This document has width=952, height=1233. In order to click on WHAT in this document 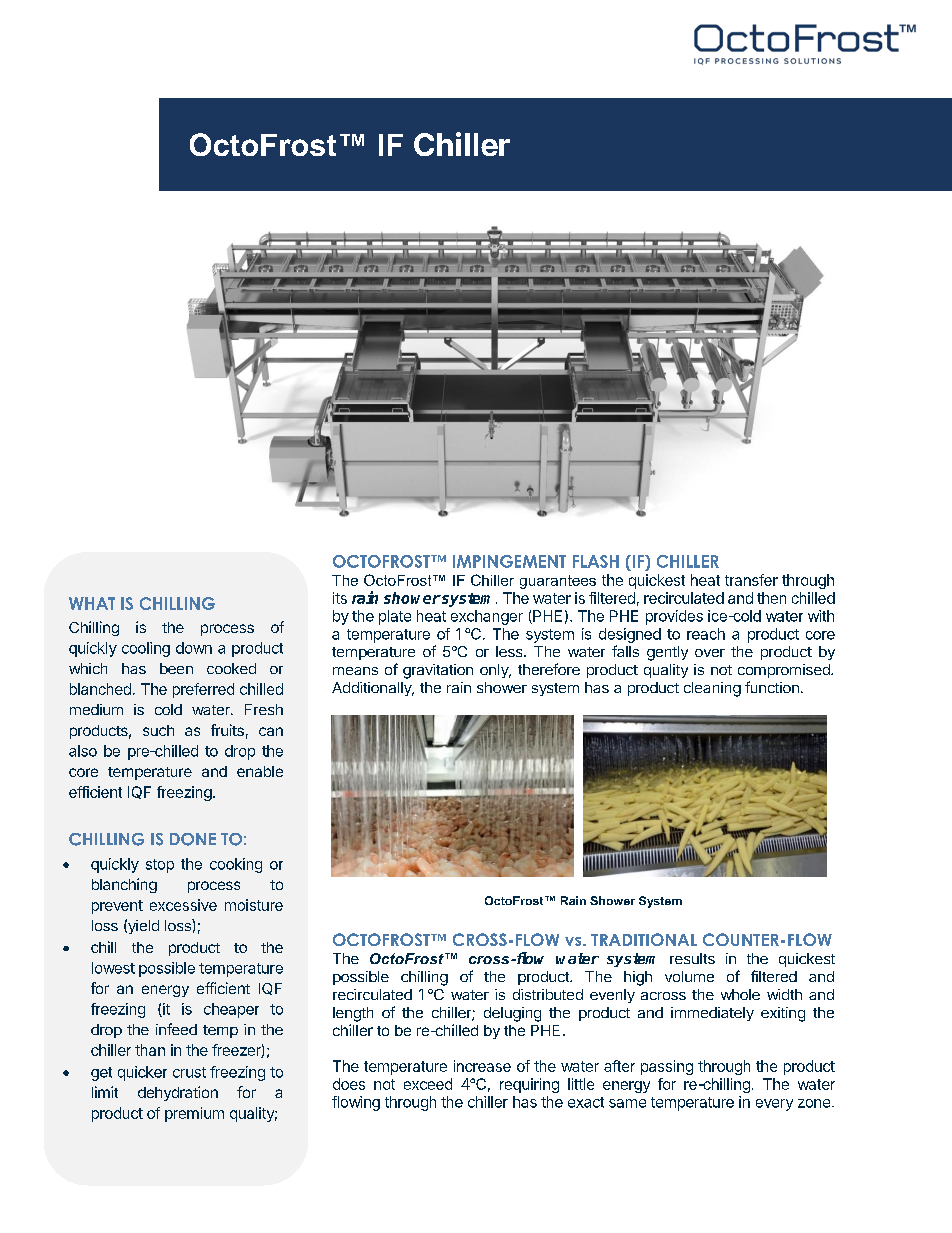, I will do `click(92, 603)`.
